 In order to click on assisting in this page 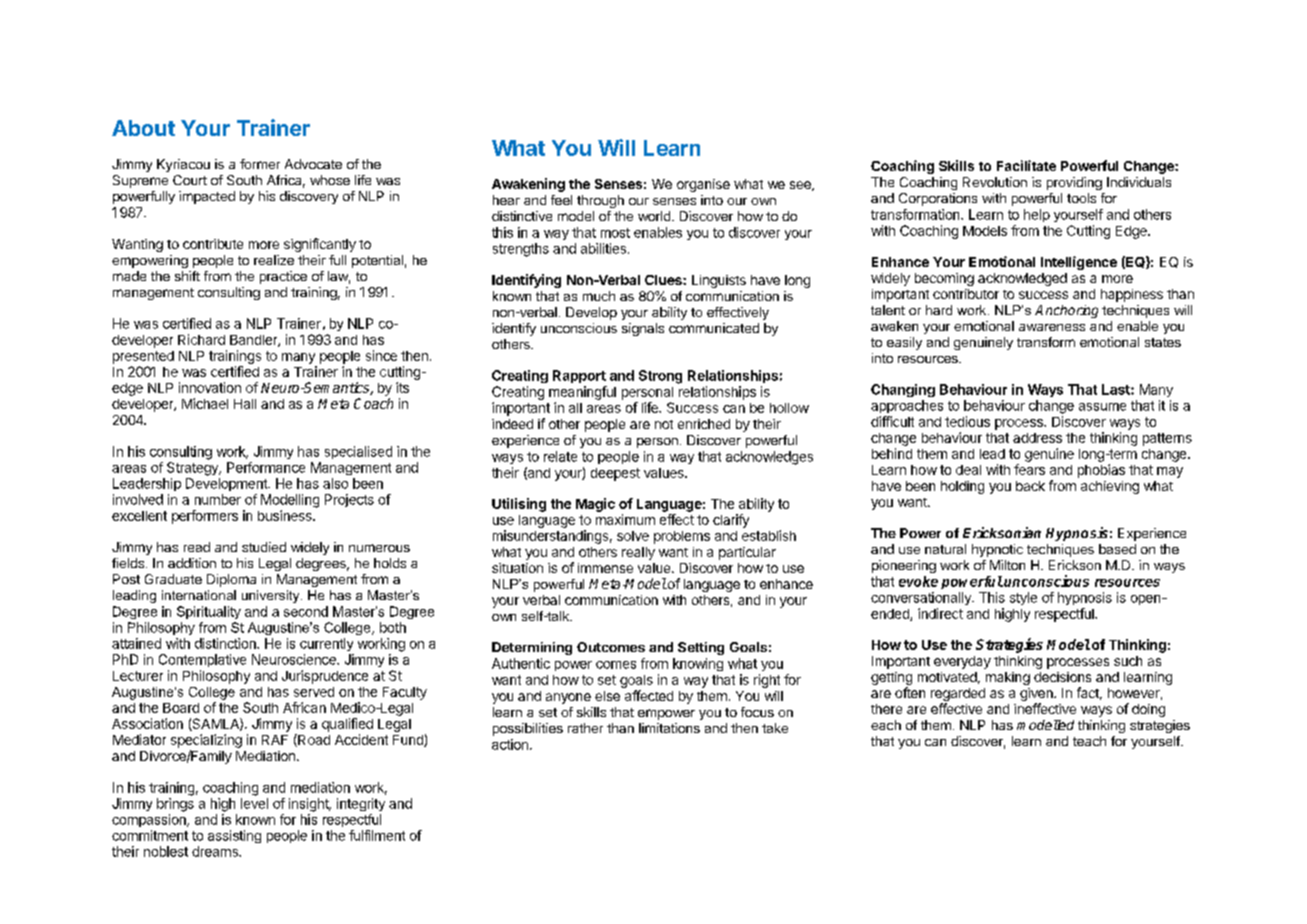, I will do `click(234, 836)`.
